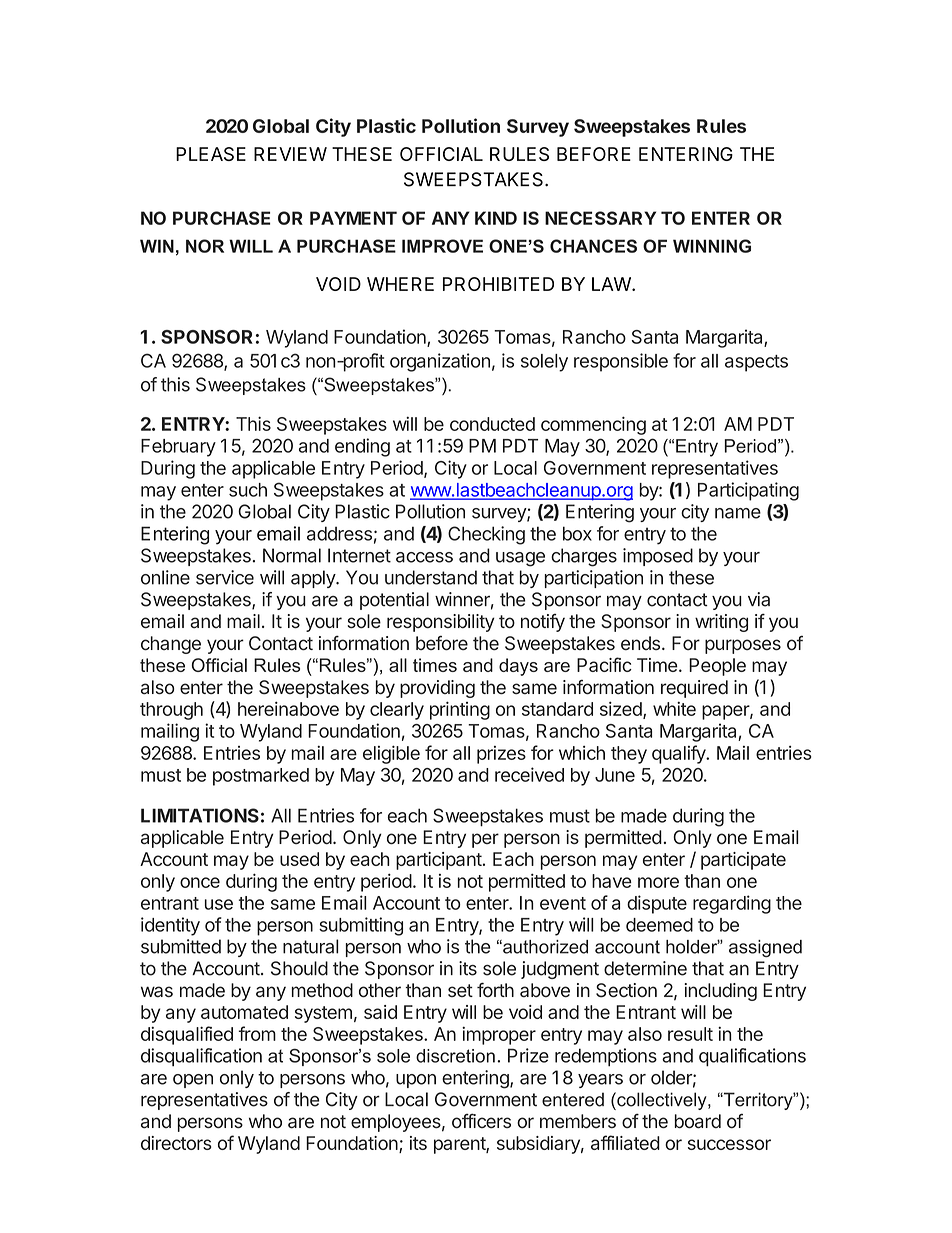  What do you see at coordinates (178, 448) in the screenshot?
I see `February` at bounding box center [178, 448].
